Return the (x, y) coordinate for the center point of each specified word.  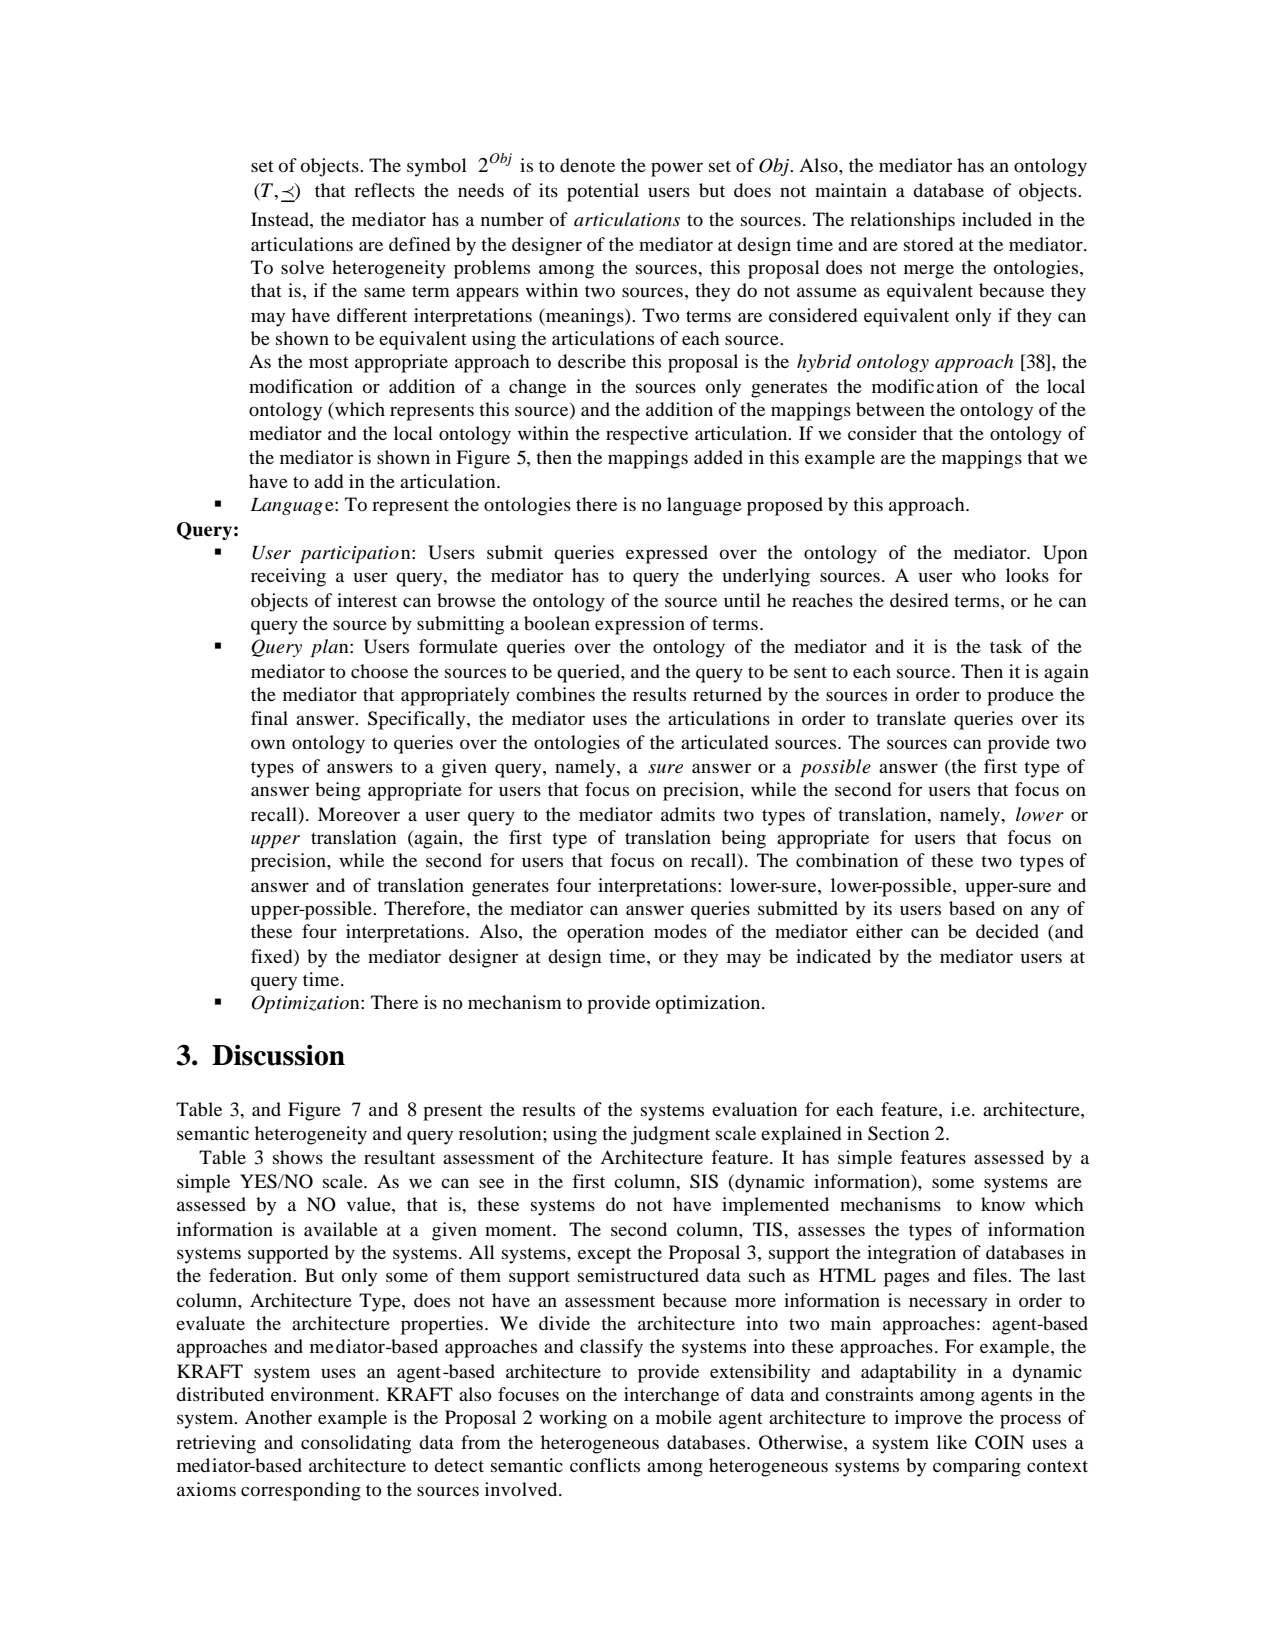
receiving (288, 577)
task (1006, 646)
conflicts (605, 1465)
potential (603, 192)
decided (1007, 931)
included (997, 219)
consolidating (356, 1444)
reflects (384, 190)
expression (640, 625)
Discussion (278, 1055)
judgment (670, 1135)
